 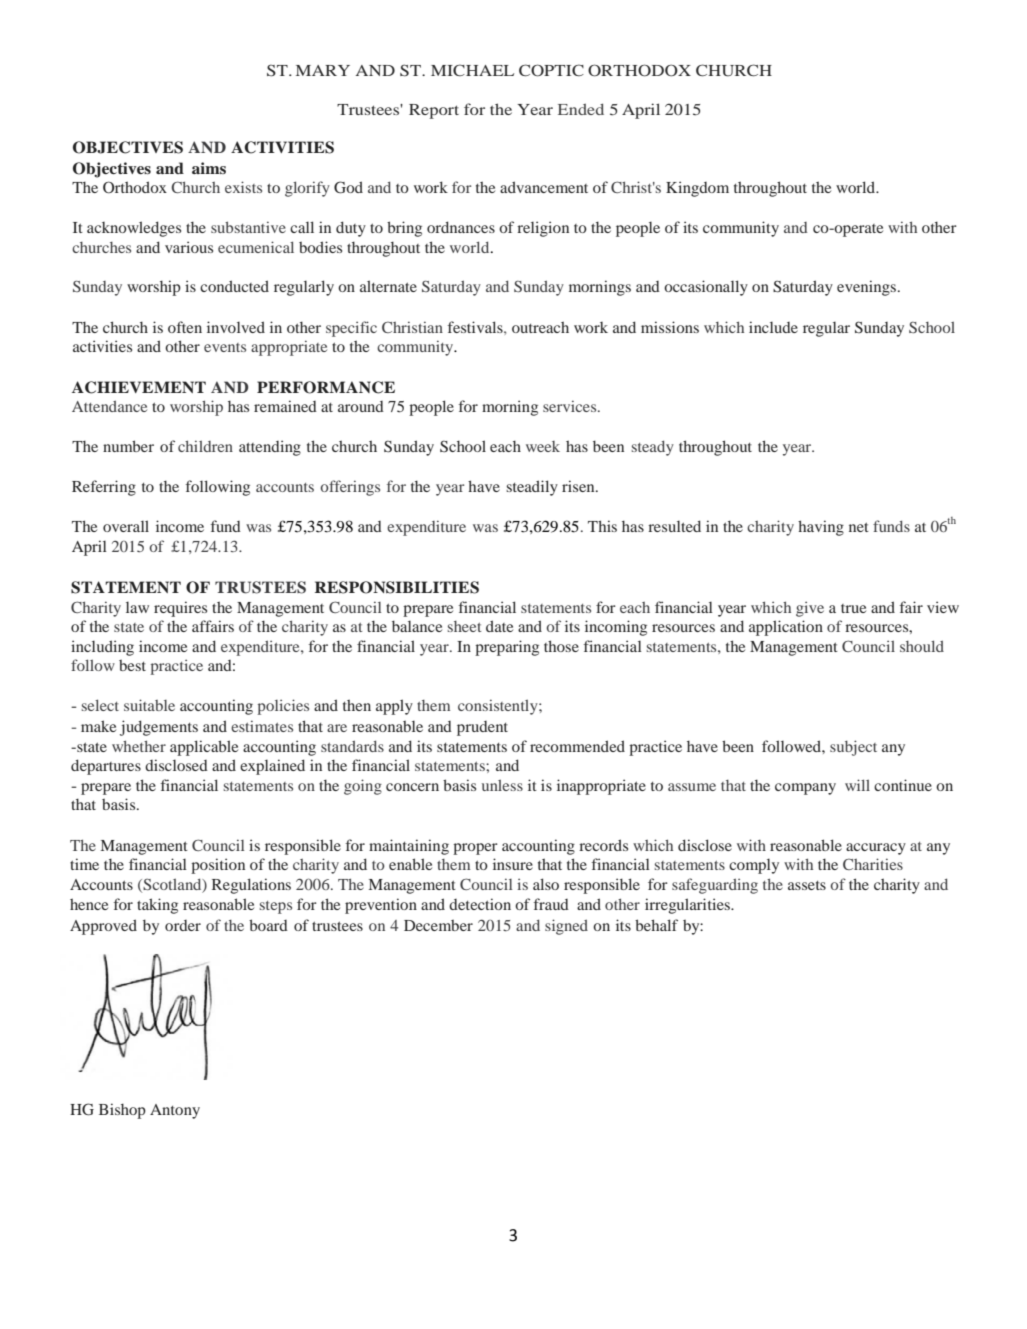 What do you see at coordinates (209, 168) in the document?
I see `aims` at bounding box center [209, 168].
